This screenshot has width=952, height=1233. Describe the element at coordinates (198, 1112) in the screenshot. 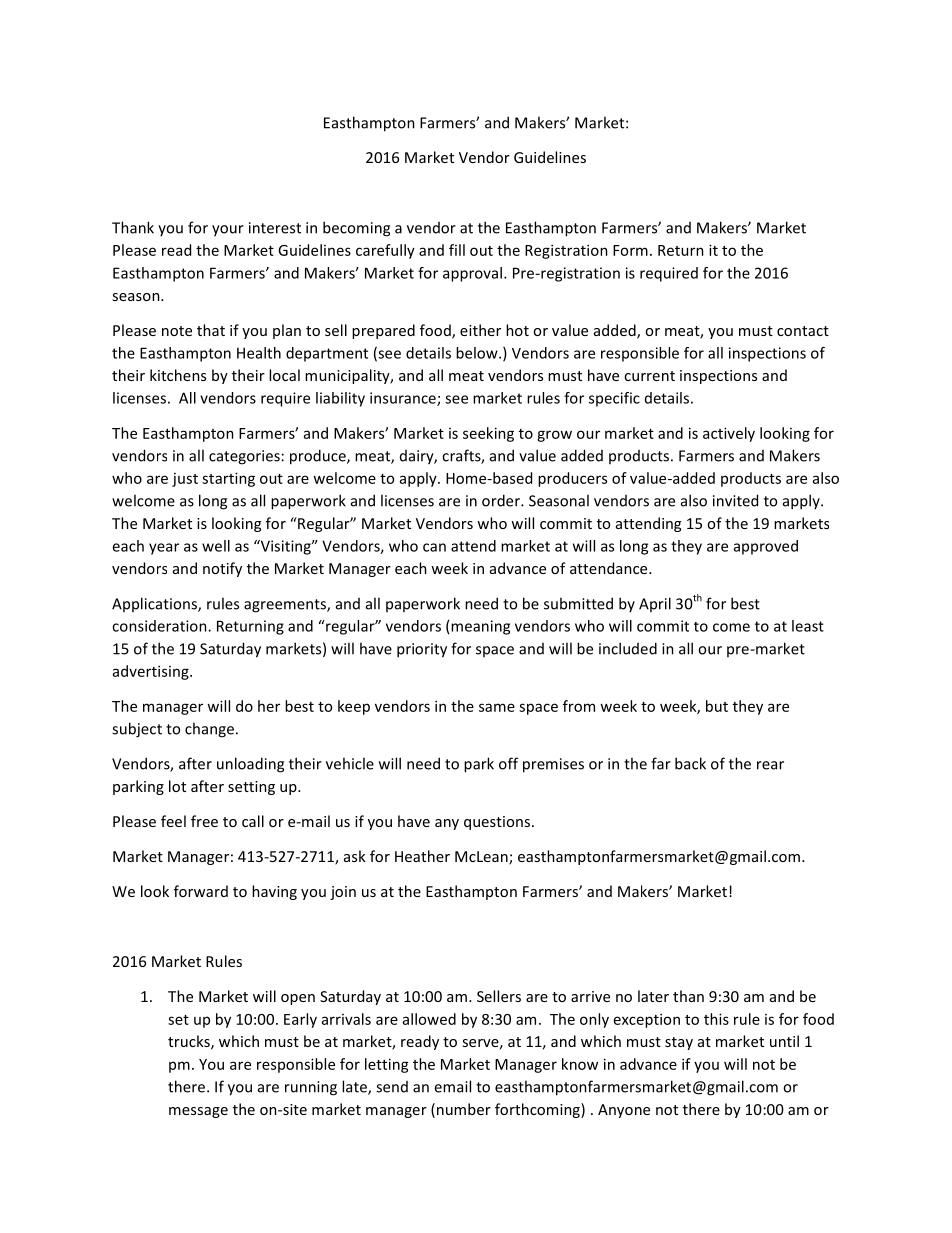

I see `message` at that location.
